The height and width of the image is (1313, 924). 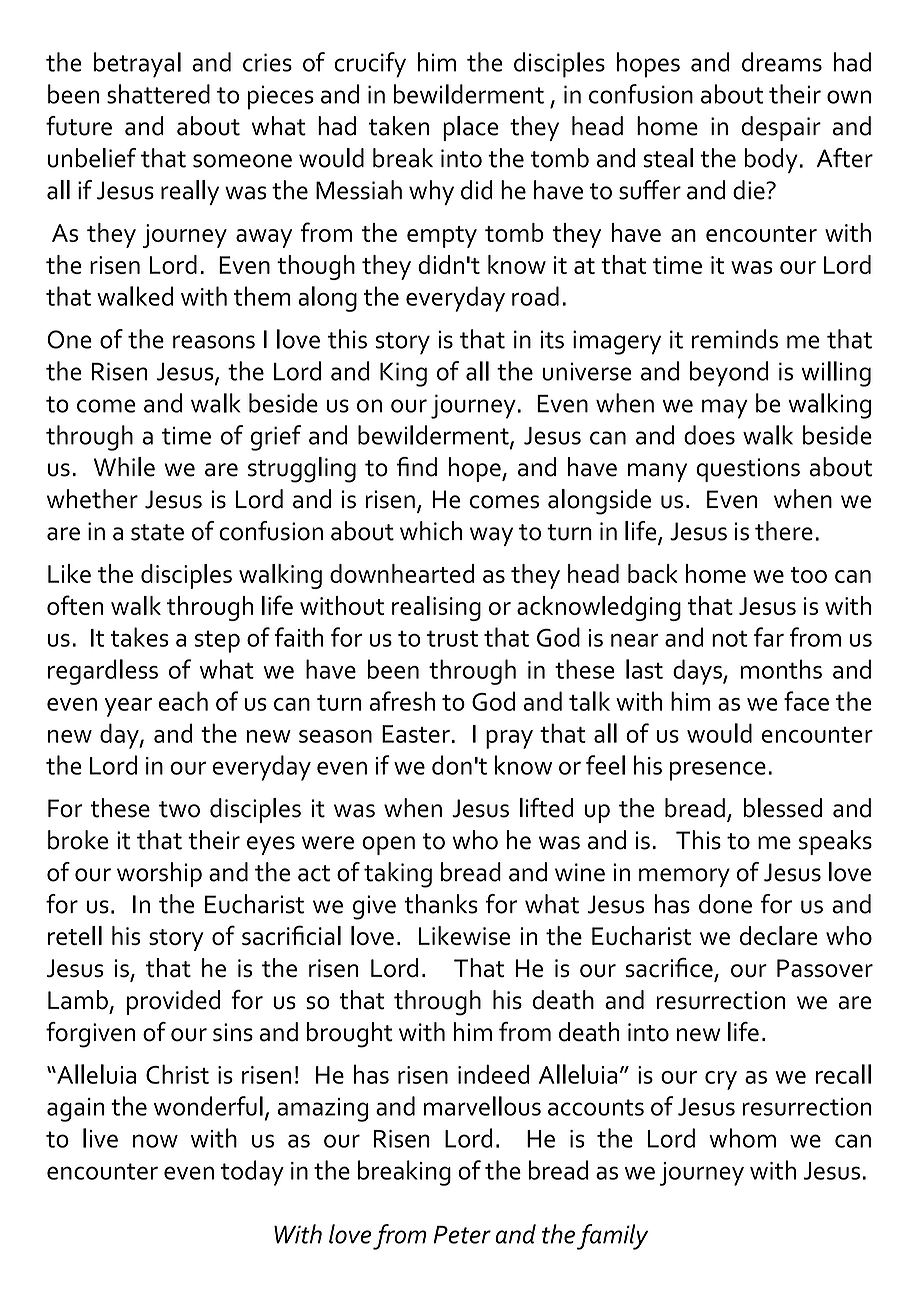 What do you see at coordinates (124, 467) in the image?
I see `While` at bounding box center [124, 467].
